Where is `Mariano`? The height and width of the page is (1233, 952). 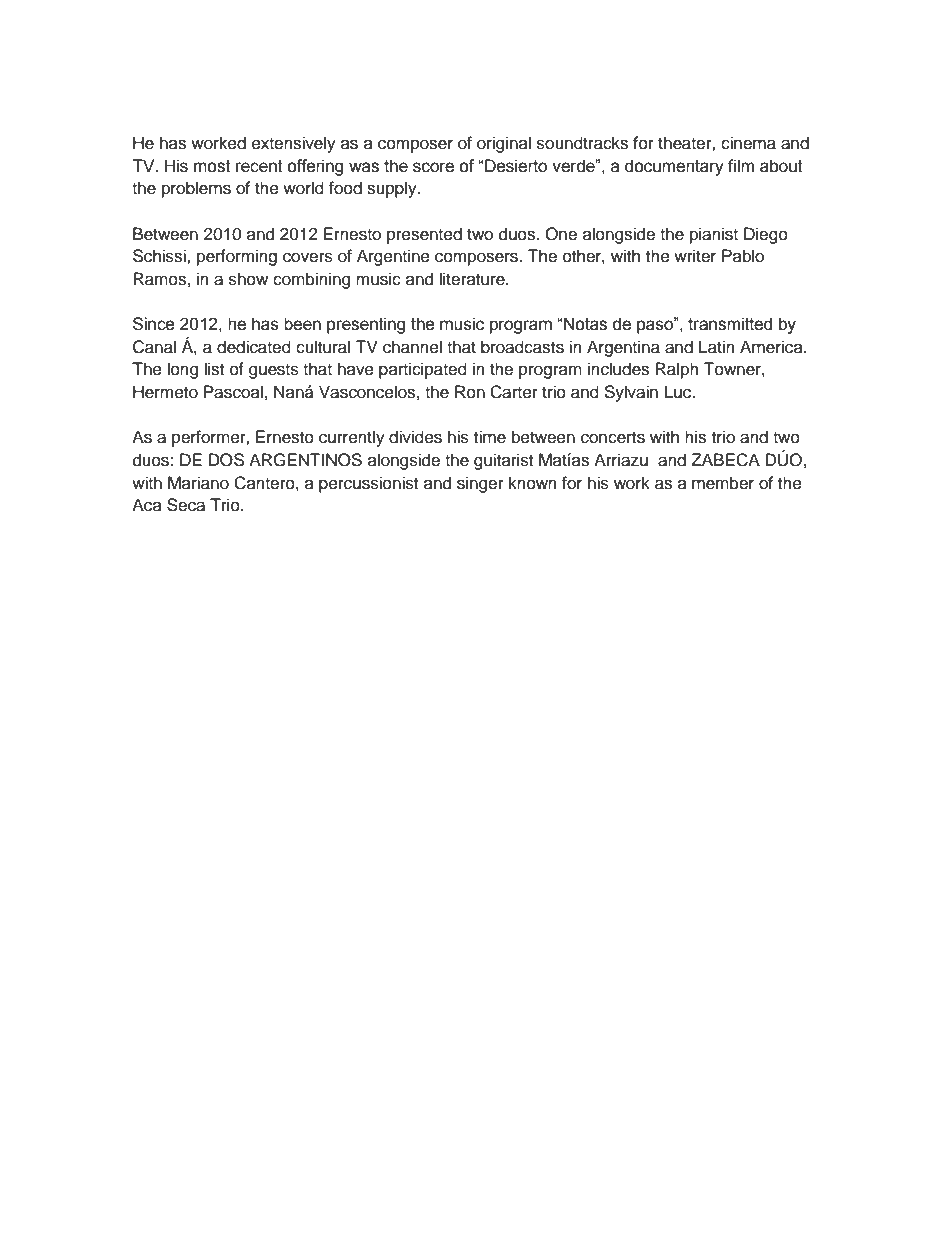
Mariano is located at coordinates (198, 483).
